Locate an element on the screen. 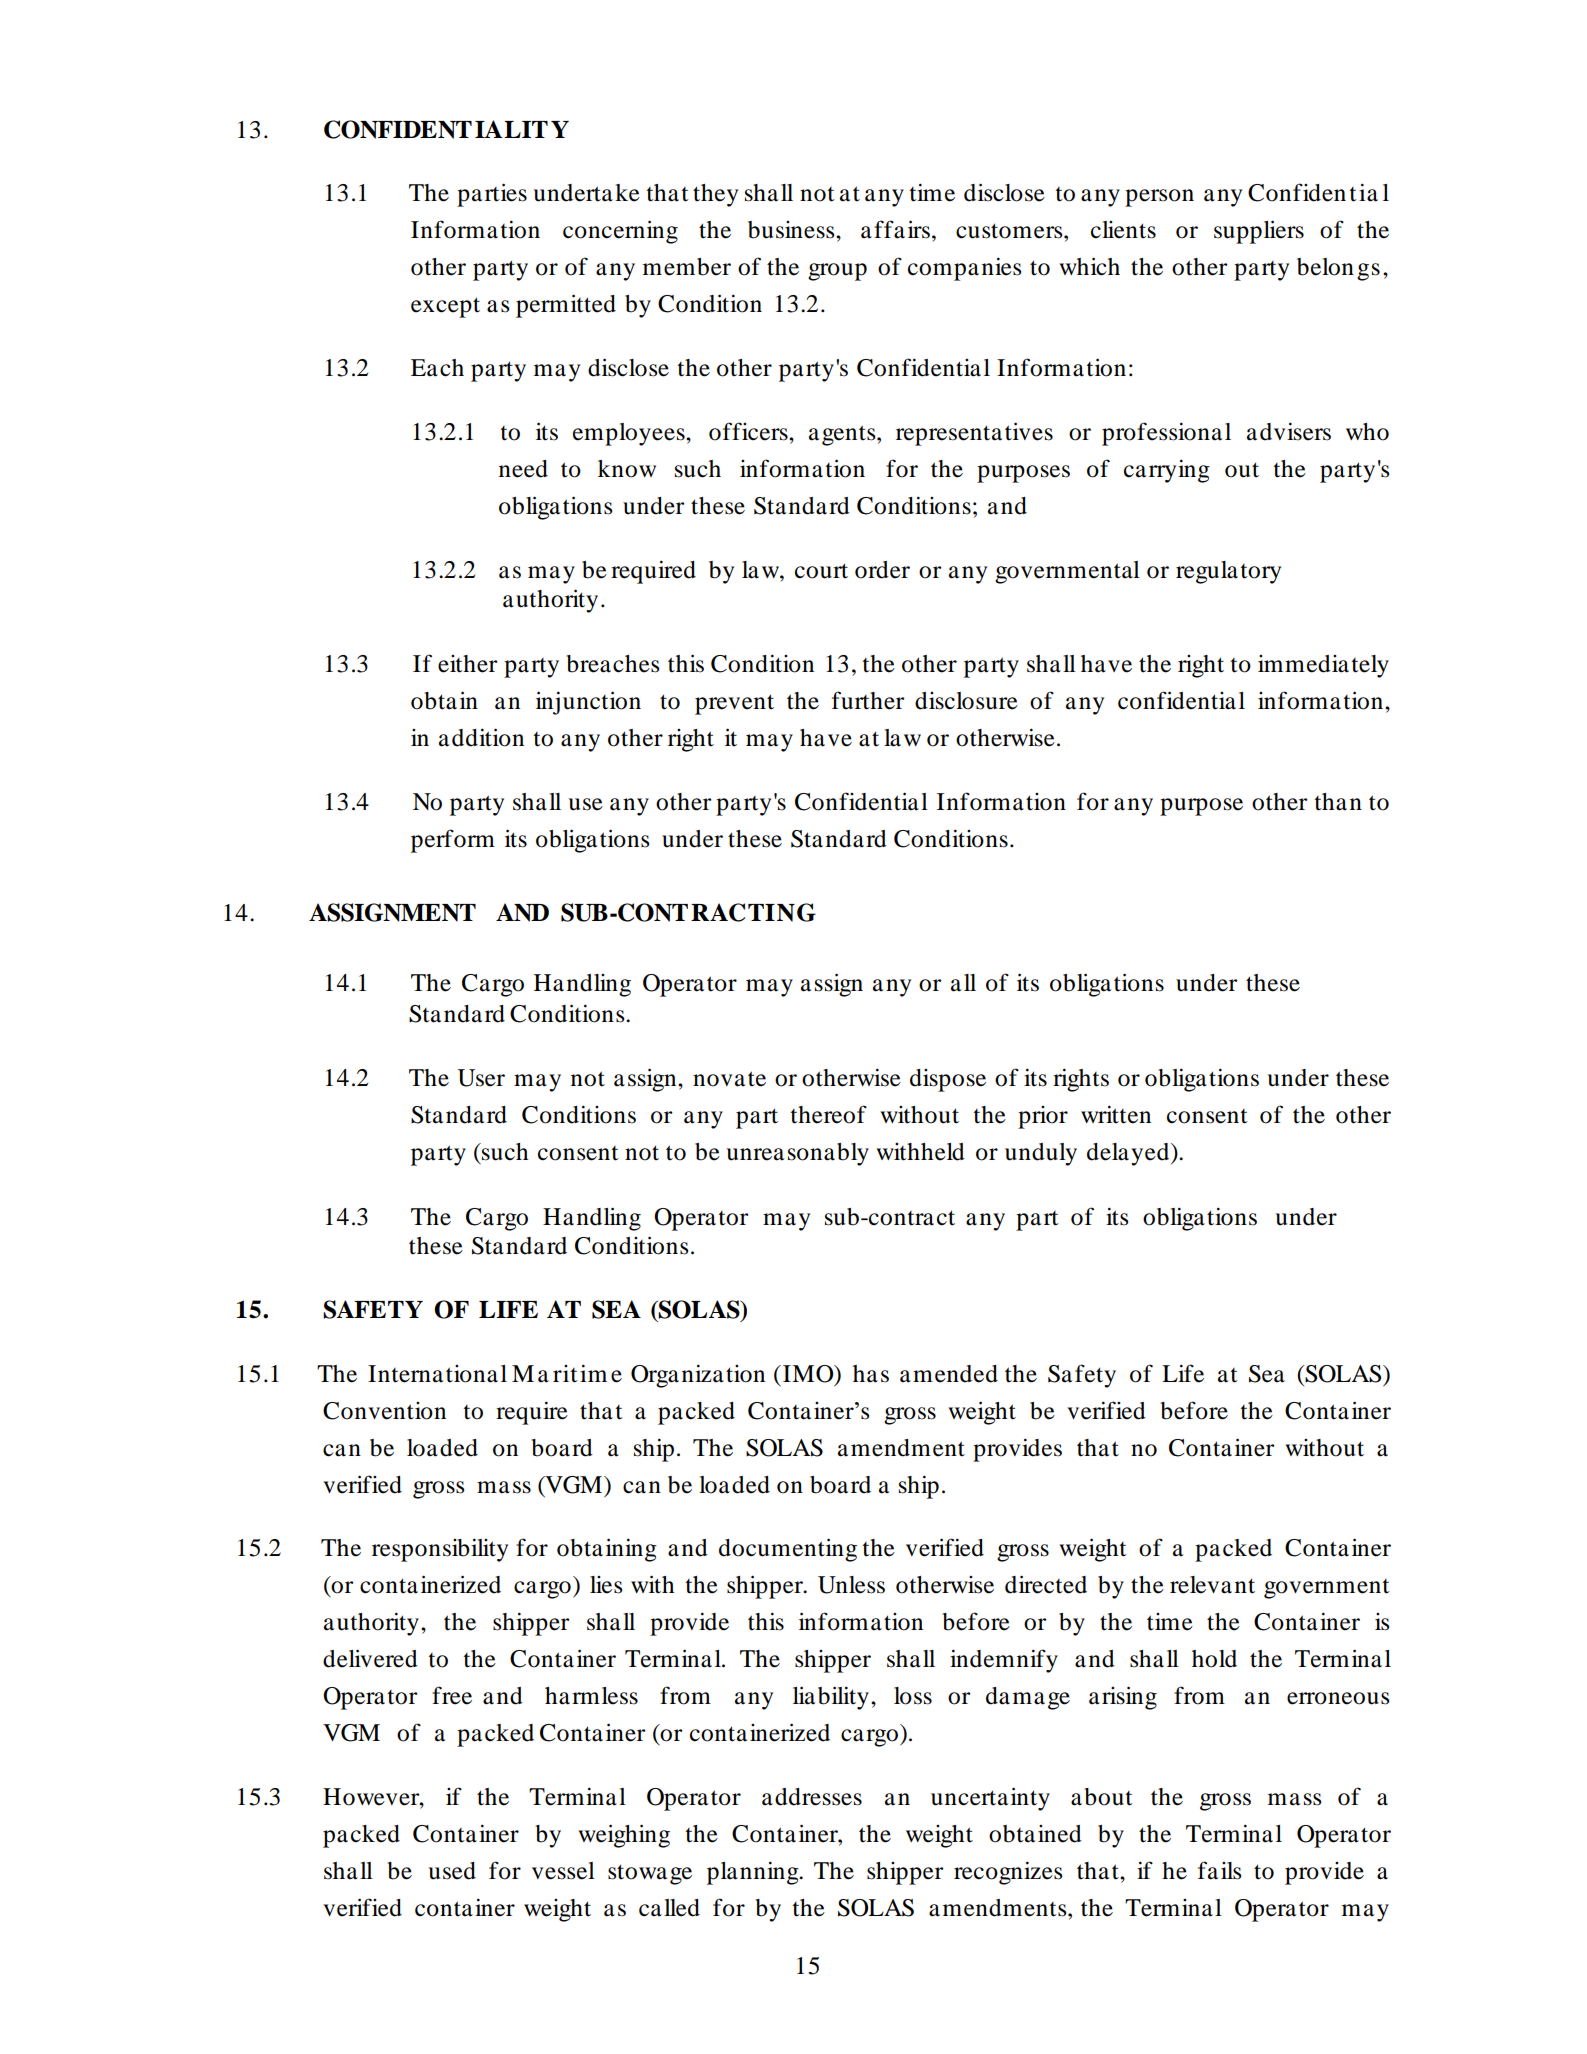 The image size is (1587, 2054). written is located at coordinates (1116, 1114).
